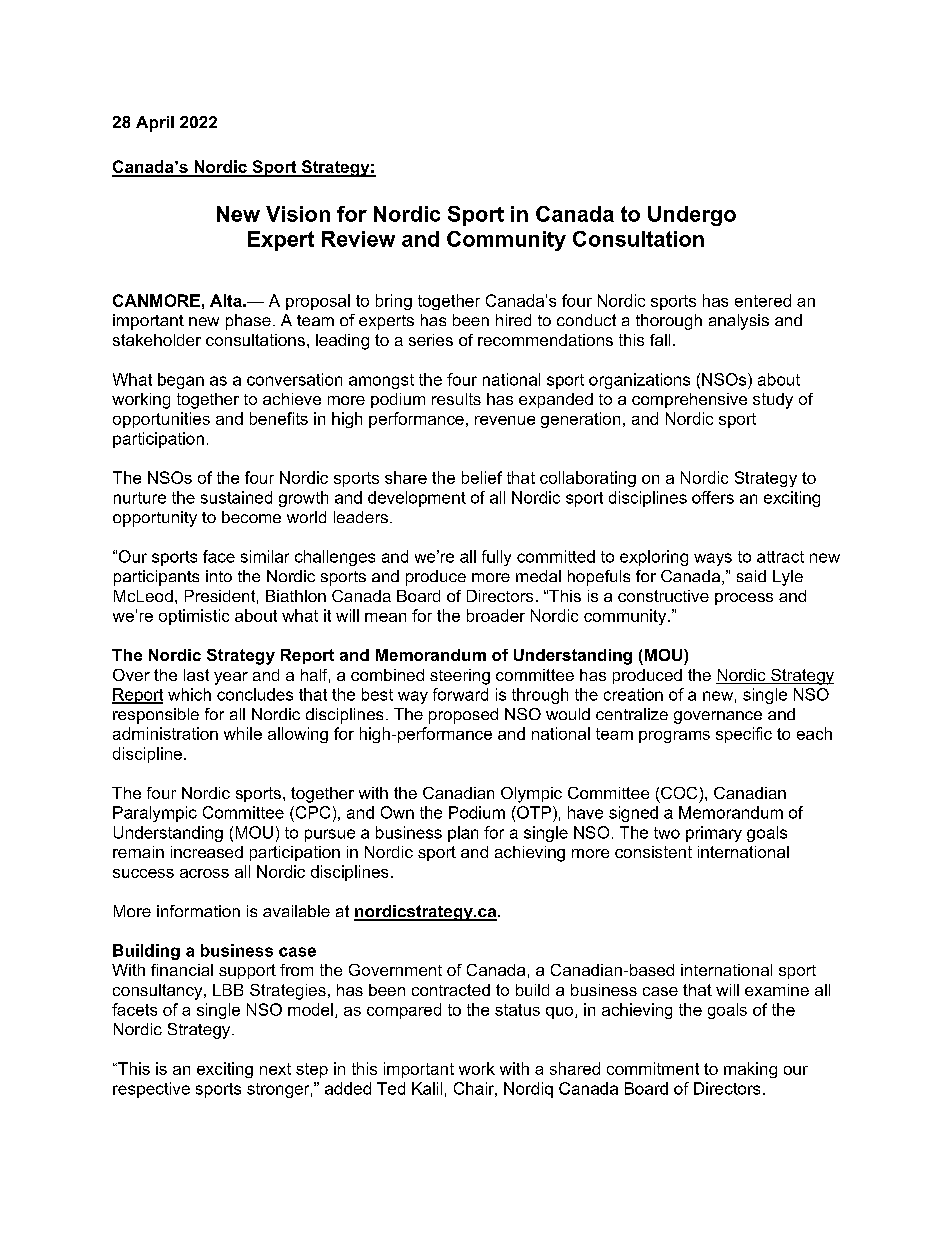 This image has height=1233, width=952. I want to click on offers, so click(713, 497).
